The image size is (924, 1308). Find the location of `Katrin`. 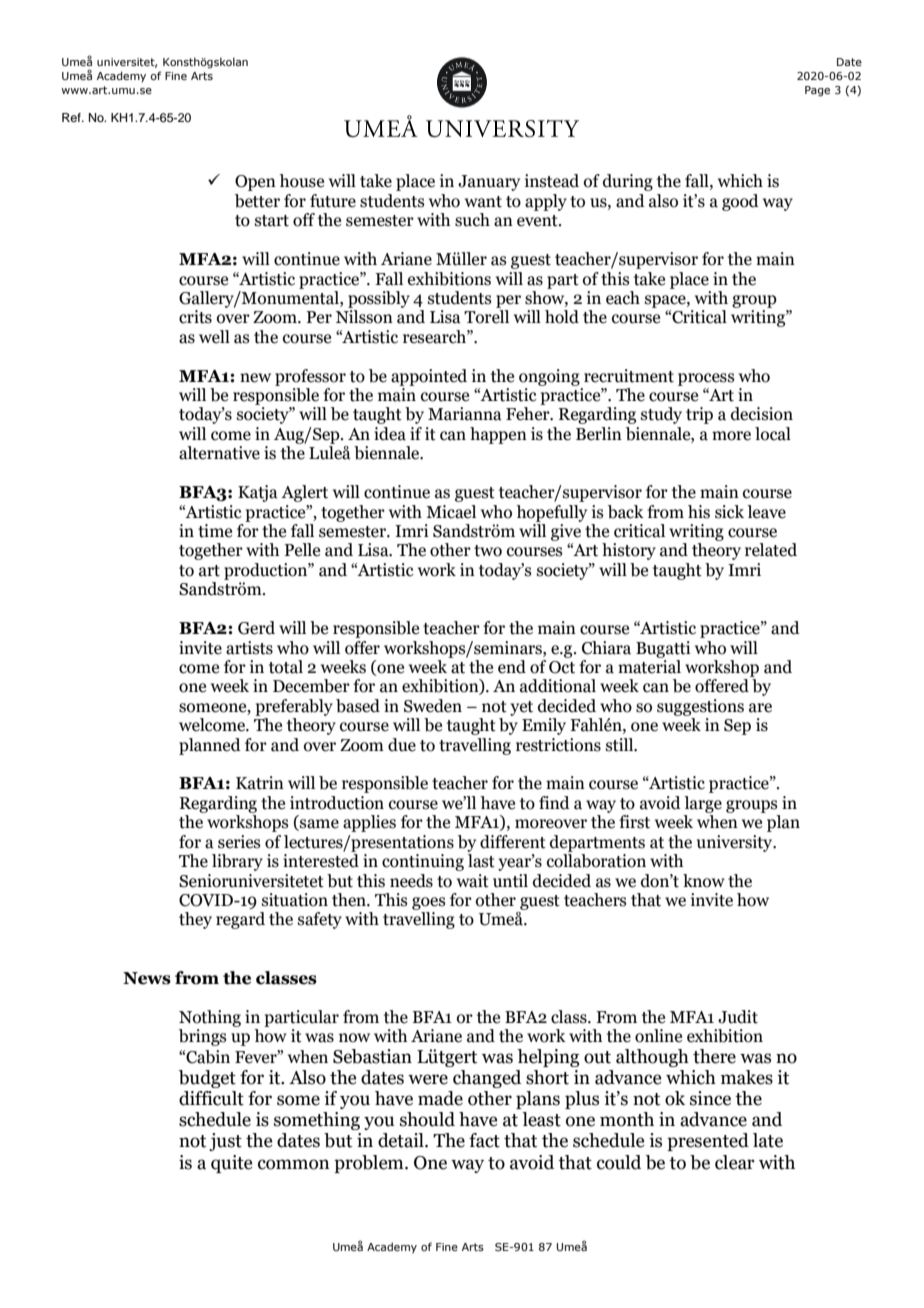

Katrin is located at coordinates (260, 783).
